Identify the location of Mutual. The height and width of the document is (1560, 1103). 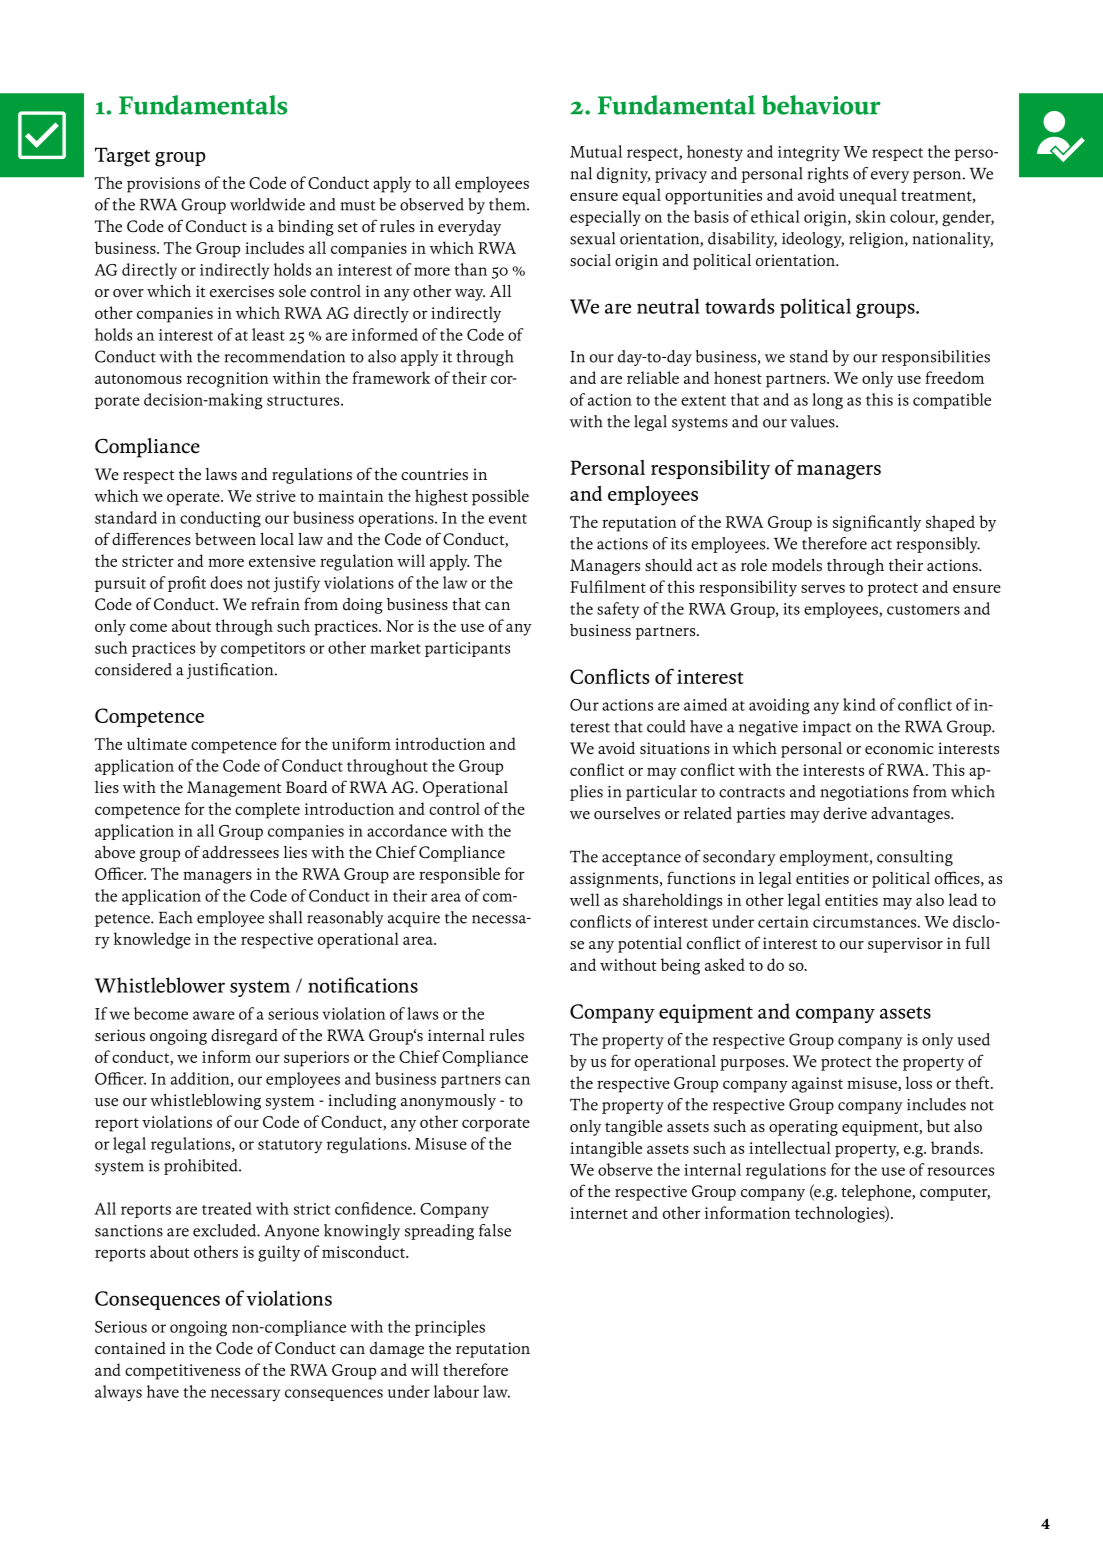
(596, 151).
